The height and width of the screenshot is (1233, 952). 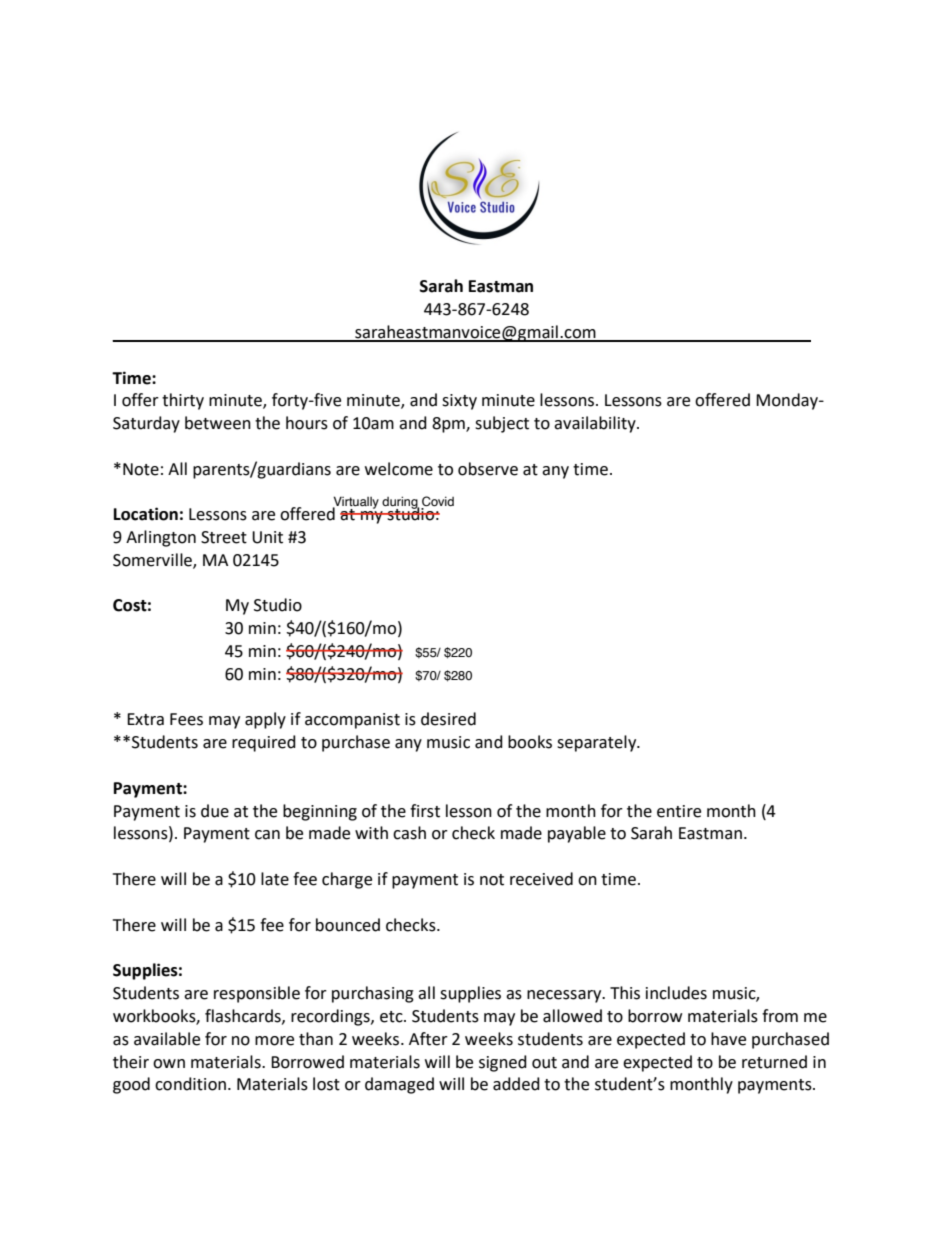 What do you see at coordinates (169, 1064) in the screenshot?
I see `own` at bounding box center [169, 1064].
